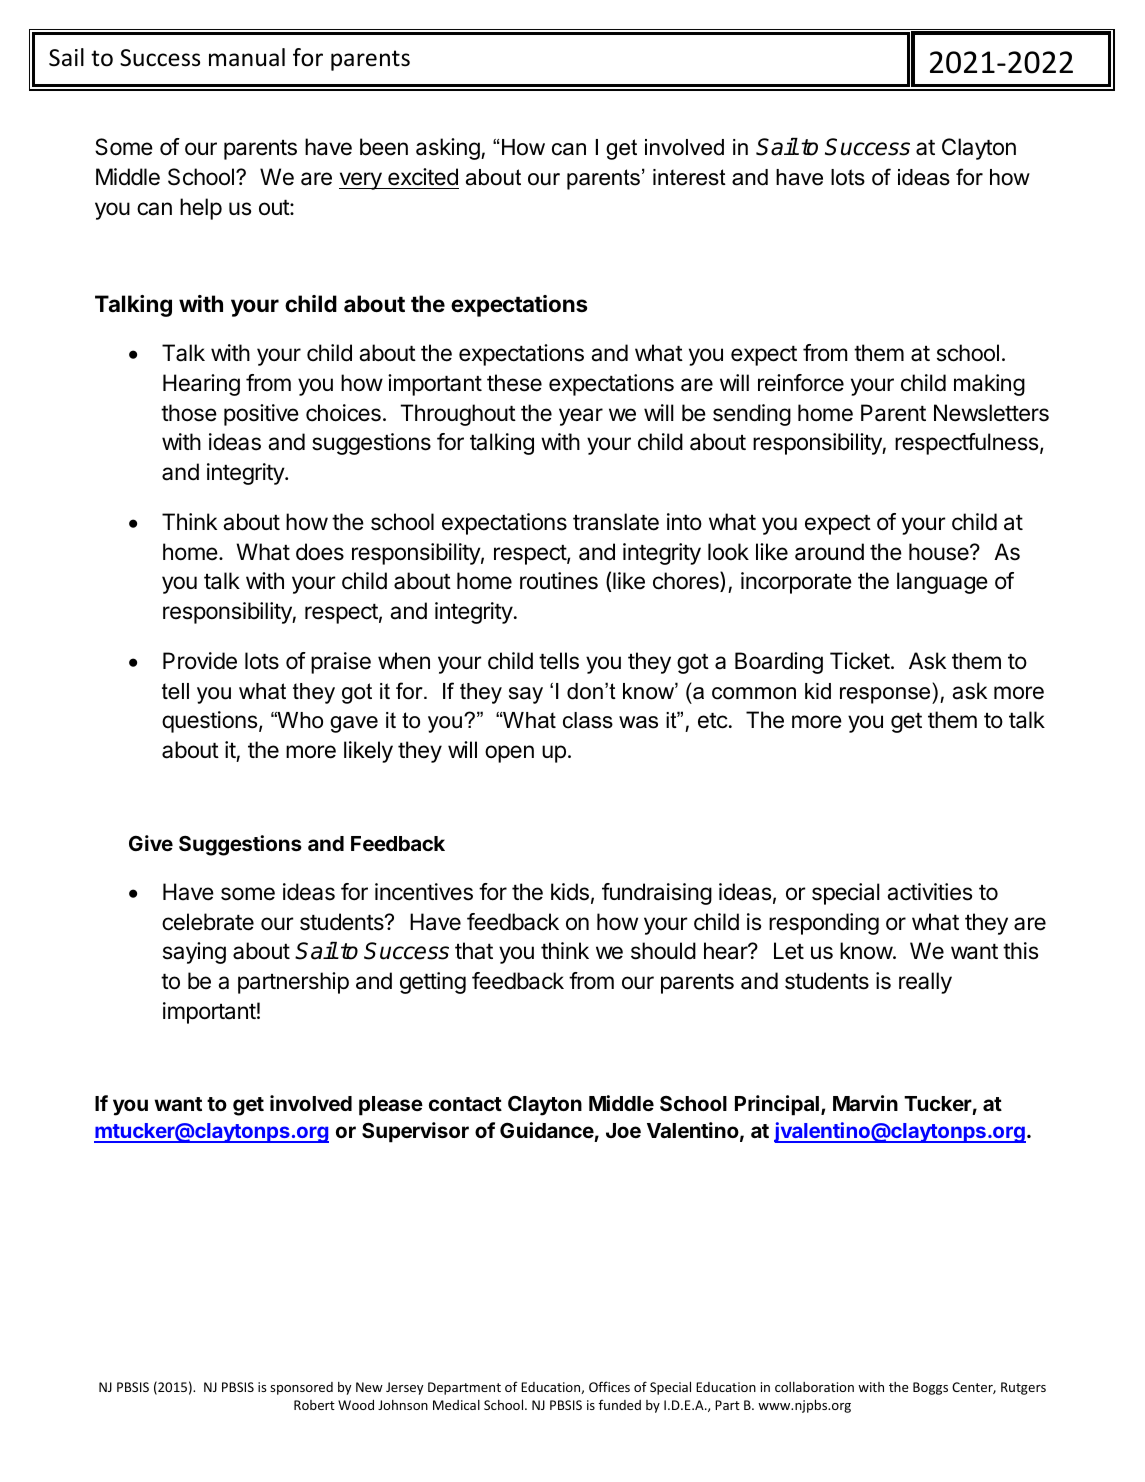 Image resolution: width=1145 pixels, height=1482 pixels. Describe the element at coordinates (208, 922) in the screenshot. I see `celebrate` at that location.
